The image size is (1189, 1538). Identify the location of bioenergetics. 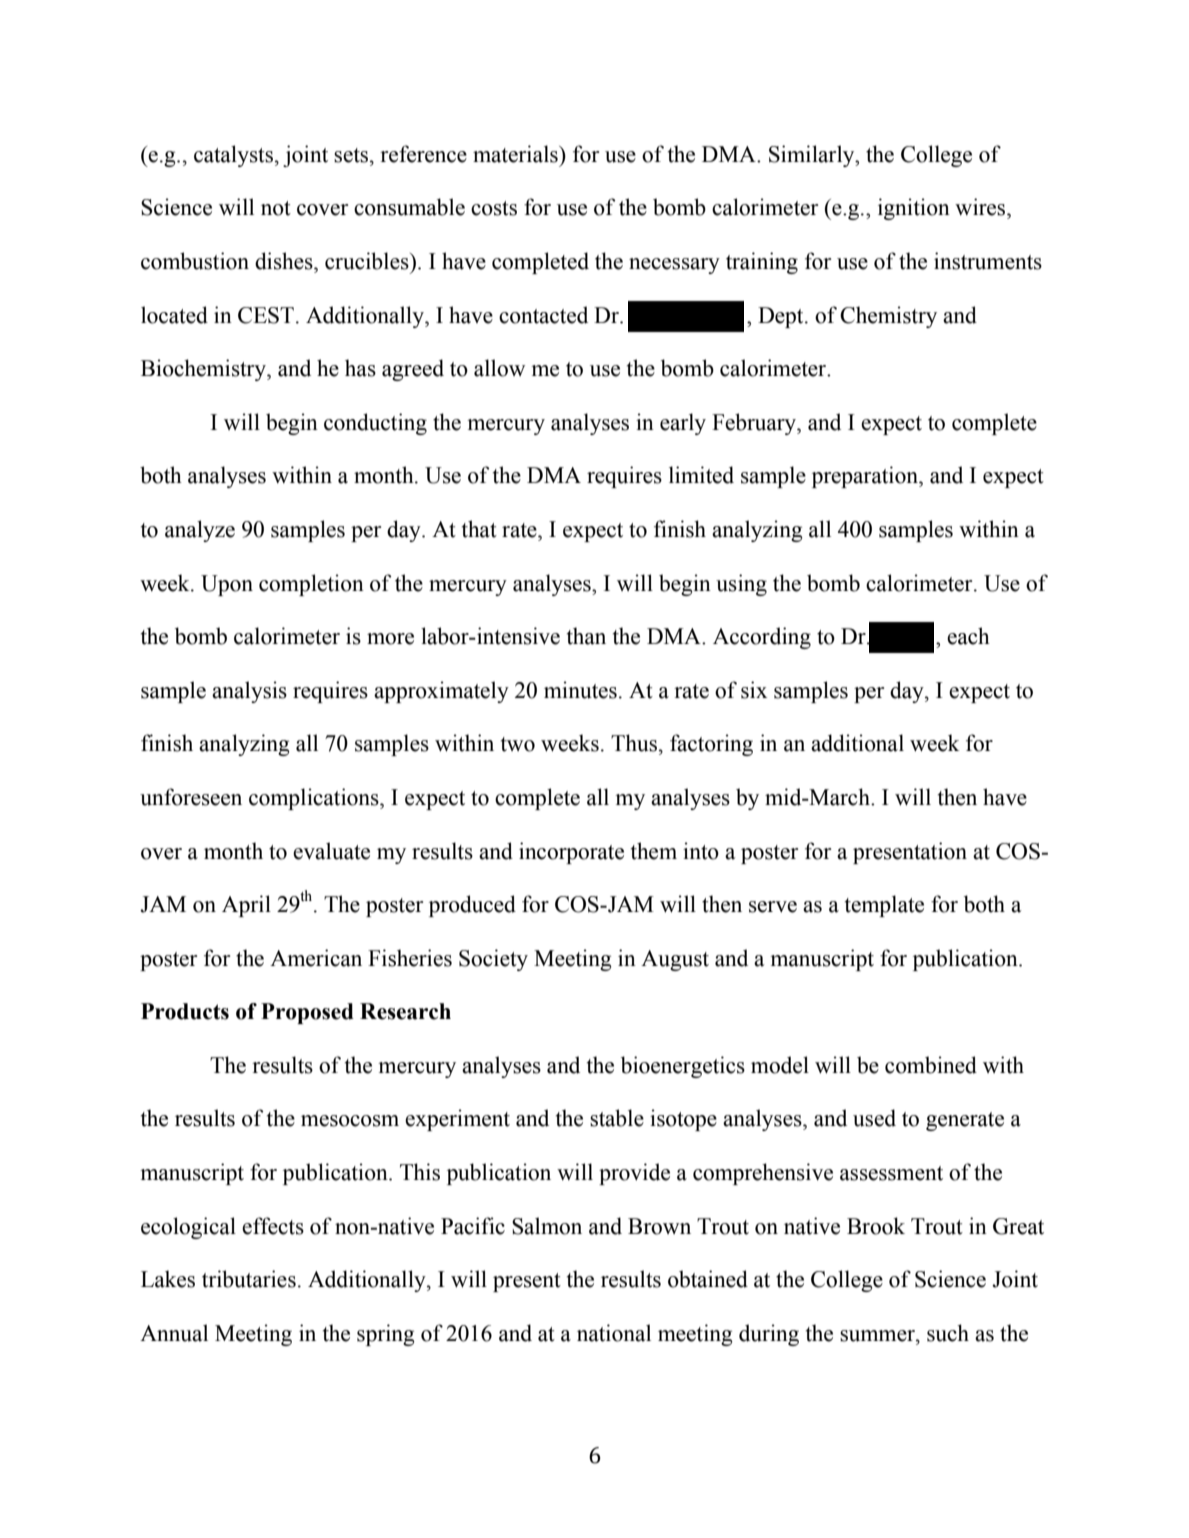
(683, 1067).
